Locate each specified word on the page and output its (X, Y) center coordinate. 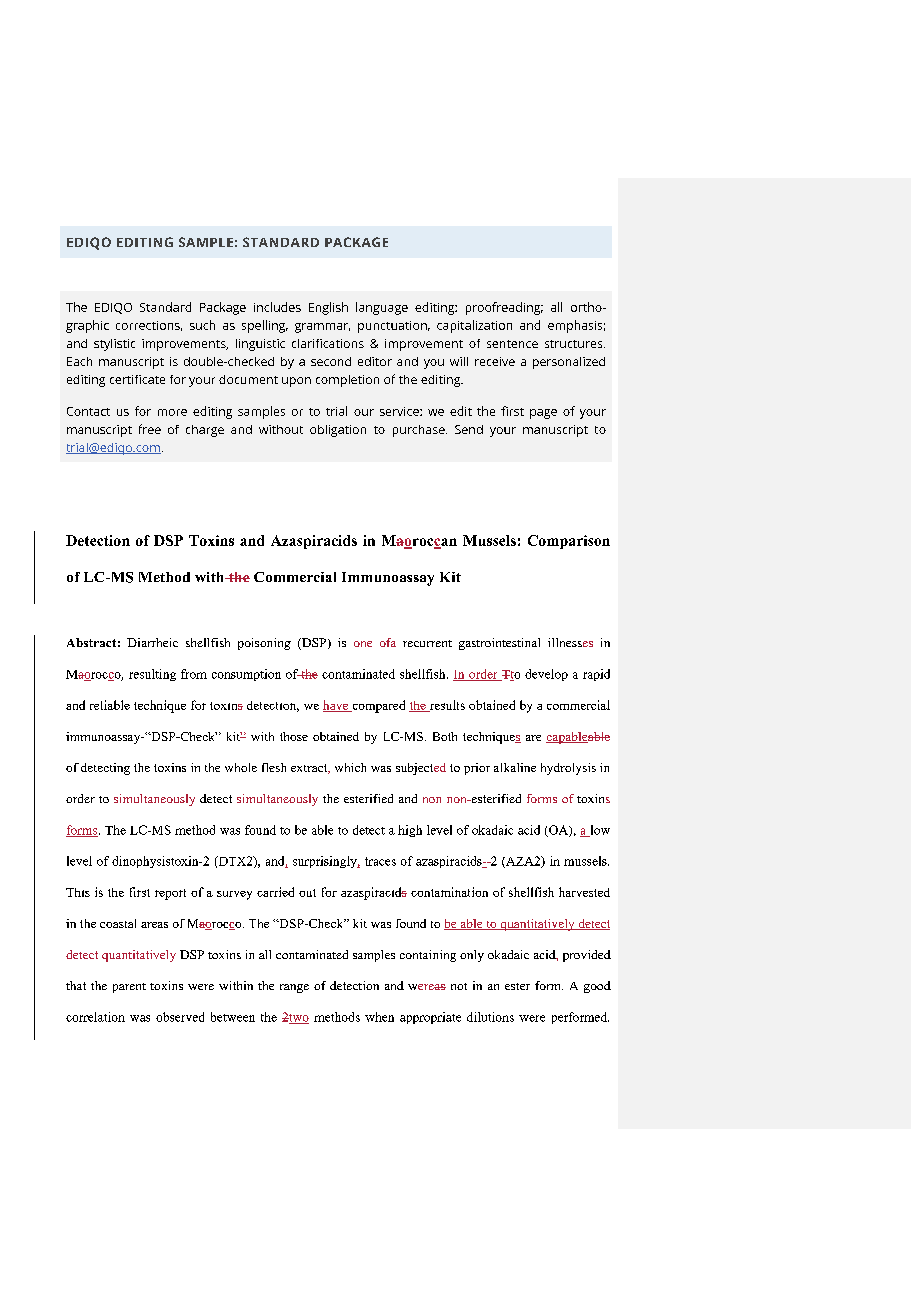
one (363, 644)
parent (129, 988)
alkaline (515, 767)
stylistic (114, 345)
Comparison (569, 542)
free (150, 429)
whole (241, 767)
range (294, 988)
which (350, 767)
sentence (512, 344)
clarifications (328, 343)
